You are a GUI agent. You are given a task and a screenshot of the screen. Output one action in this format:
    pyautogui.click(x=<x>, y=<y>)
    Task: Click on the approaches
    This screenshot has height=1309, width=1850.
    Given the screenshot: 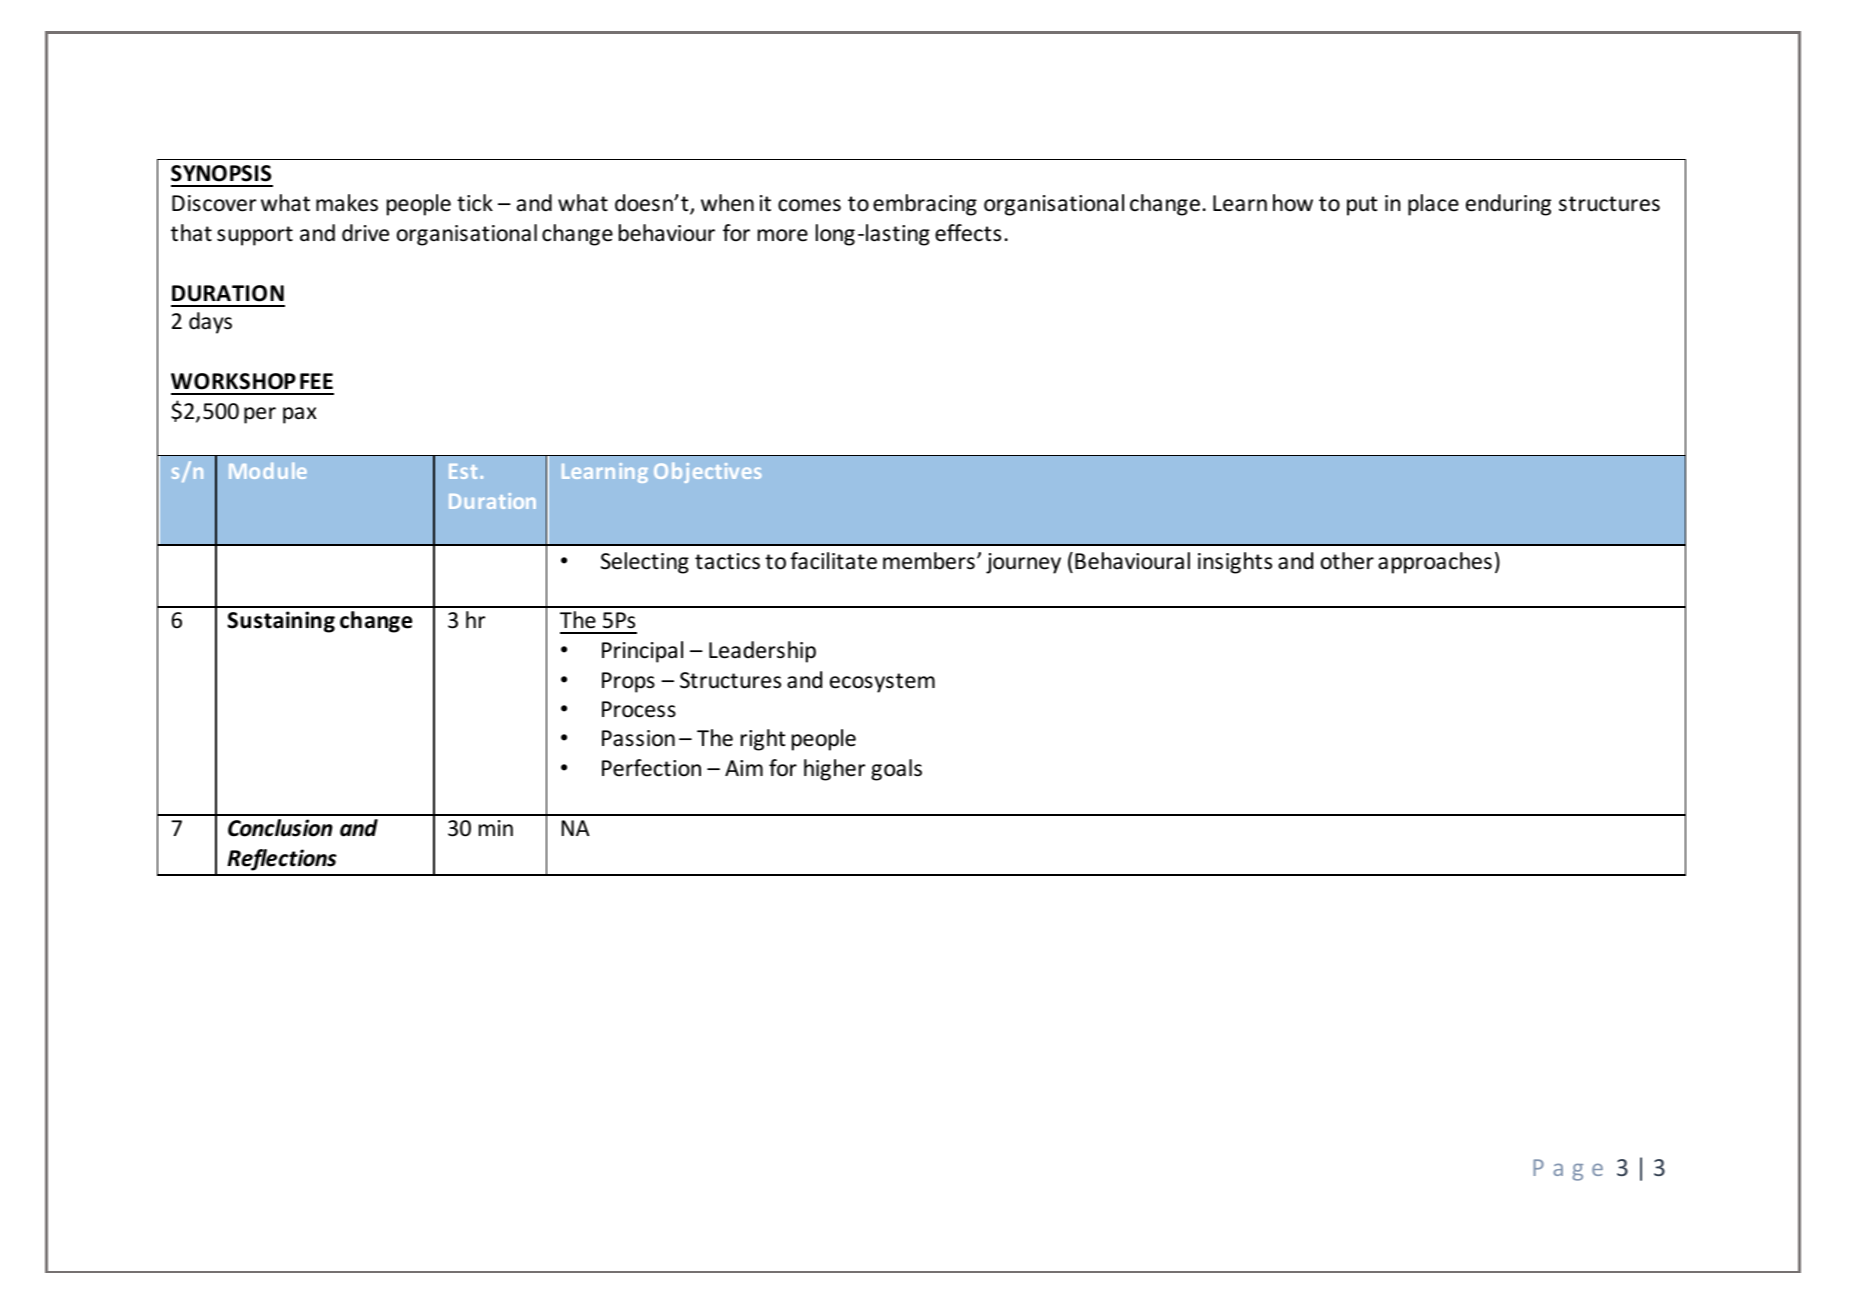 What is the action you would take?
    pyautogui.click(x=1435, y=563)
